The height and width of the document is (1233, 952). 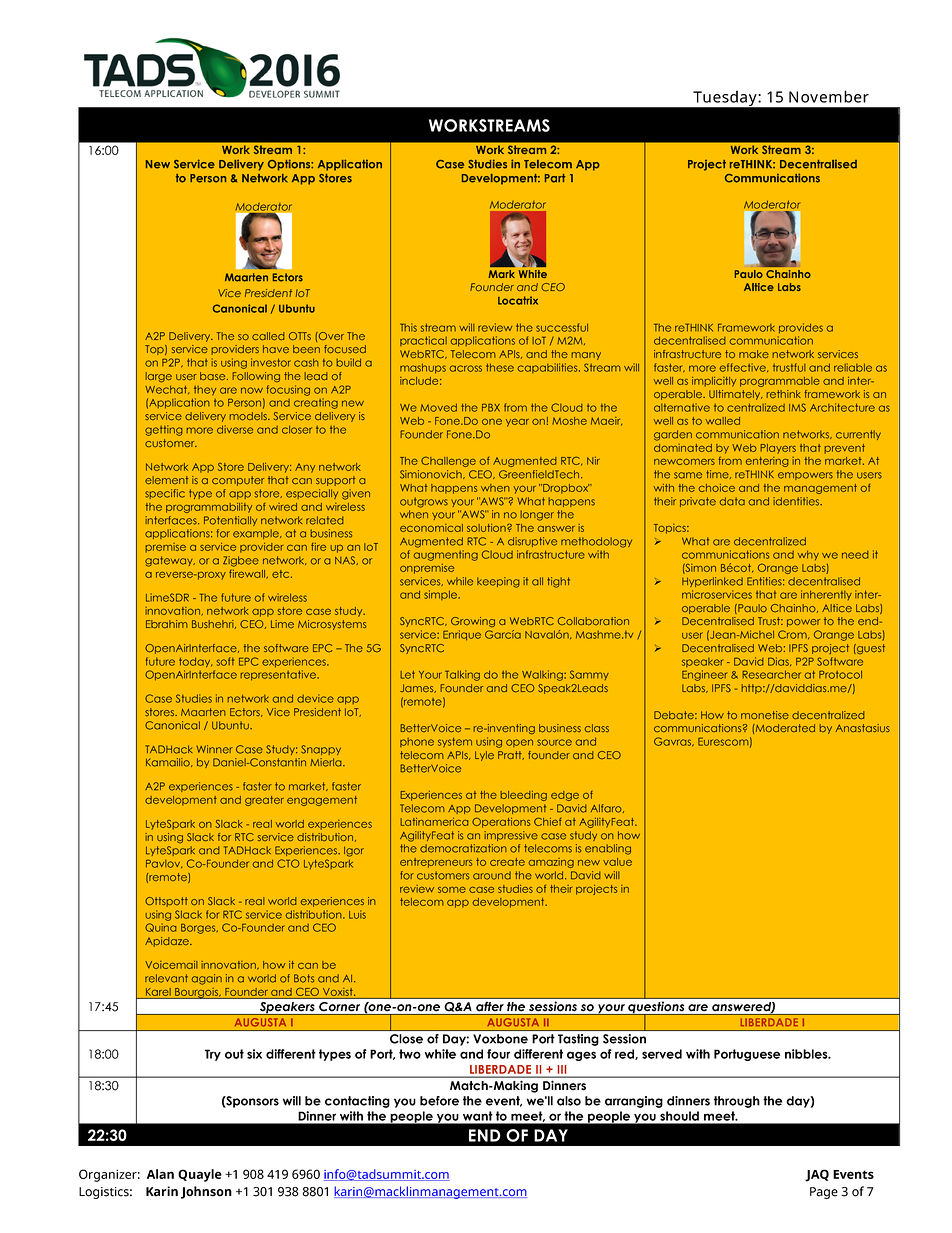 I want to click on greater, so click(x=264, y=801).
